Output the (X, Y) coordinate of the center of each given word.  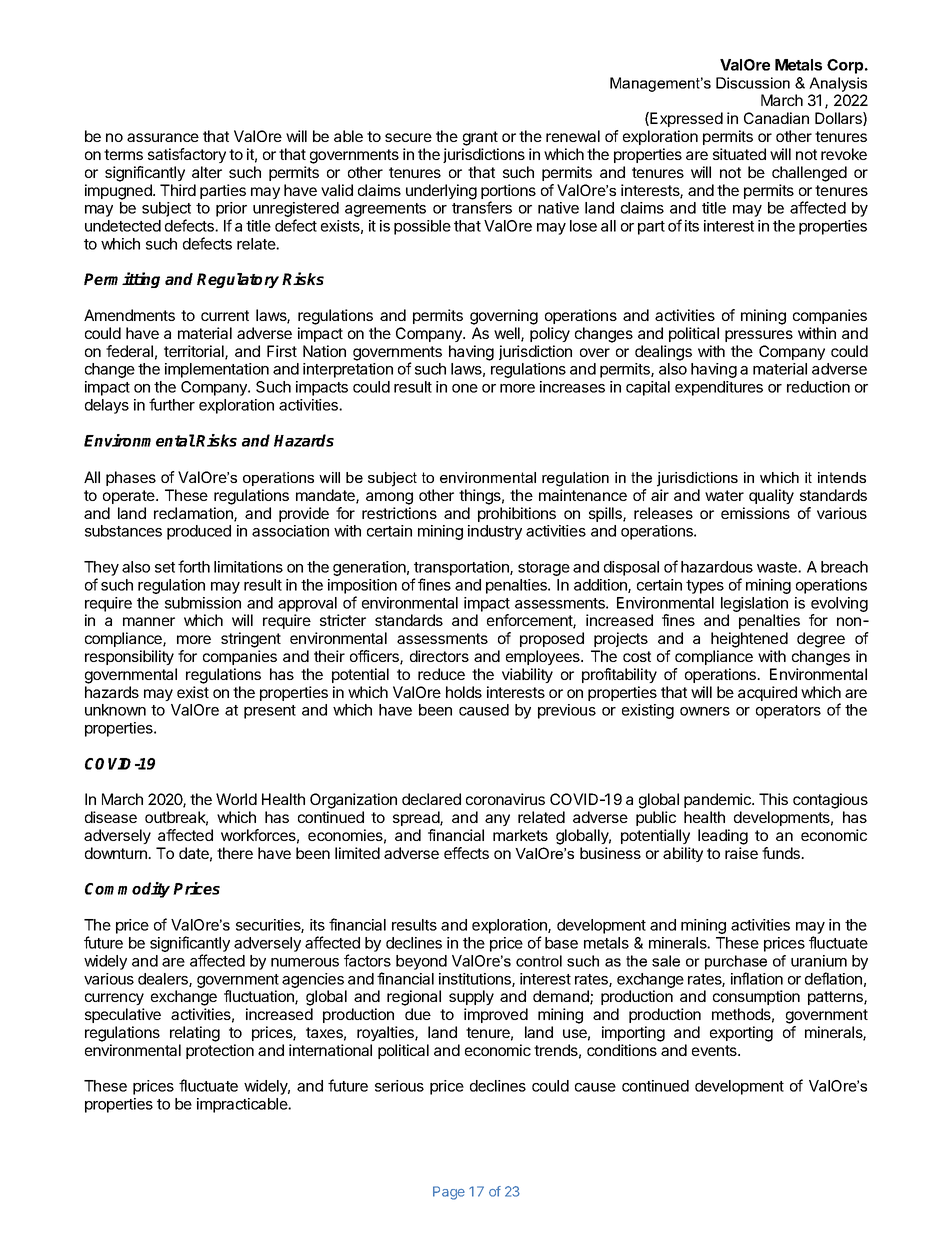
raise (741, 853)
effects (466, 853)
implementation (217, 370)
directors (439, 656)
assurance (163, 137)
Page (449, 1193)
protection (220, 1051)
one (465, 388)
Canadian (776, 118)
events (715, 1050)
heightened (749, 640)
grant (480, 138)
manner (149, 621)
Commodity (127, 890)
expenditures (719, 388)
